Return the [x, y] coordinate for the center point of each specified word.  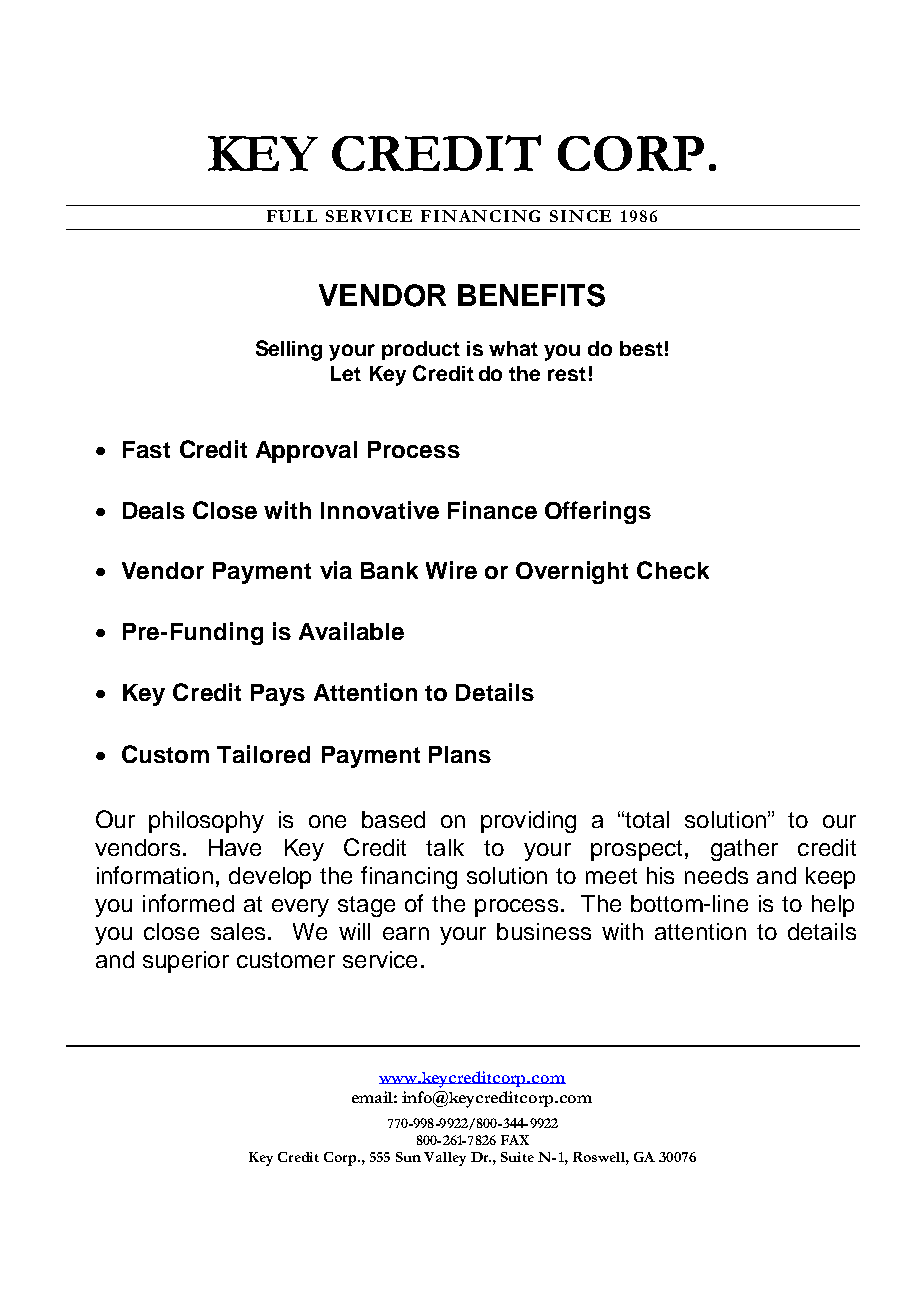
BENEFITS [531, 295]
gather [744, 850]
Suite [517, 1157]
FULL [292, 216]
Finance [492, 510]
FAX [515, 1140]
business [544, 931]
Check [673, 570]
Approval [306, 452]
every [300, 908]
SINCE [580, 216]
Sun [408, 1157]
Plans [460, 754]
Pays [278, 695]
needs [716, 875]
